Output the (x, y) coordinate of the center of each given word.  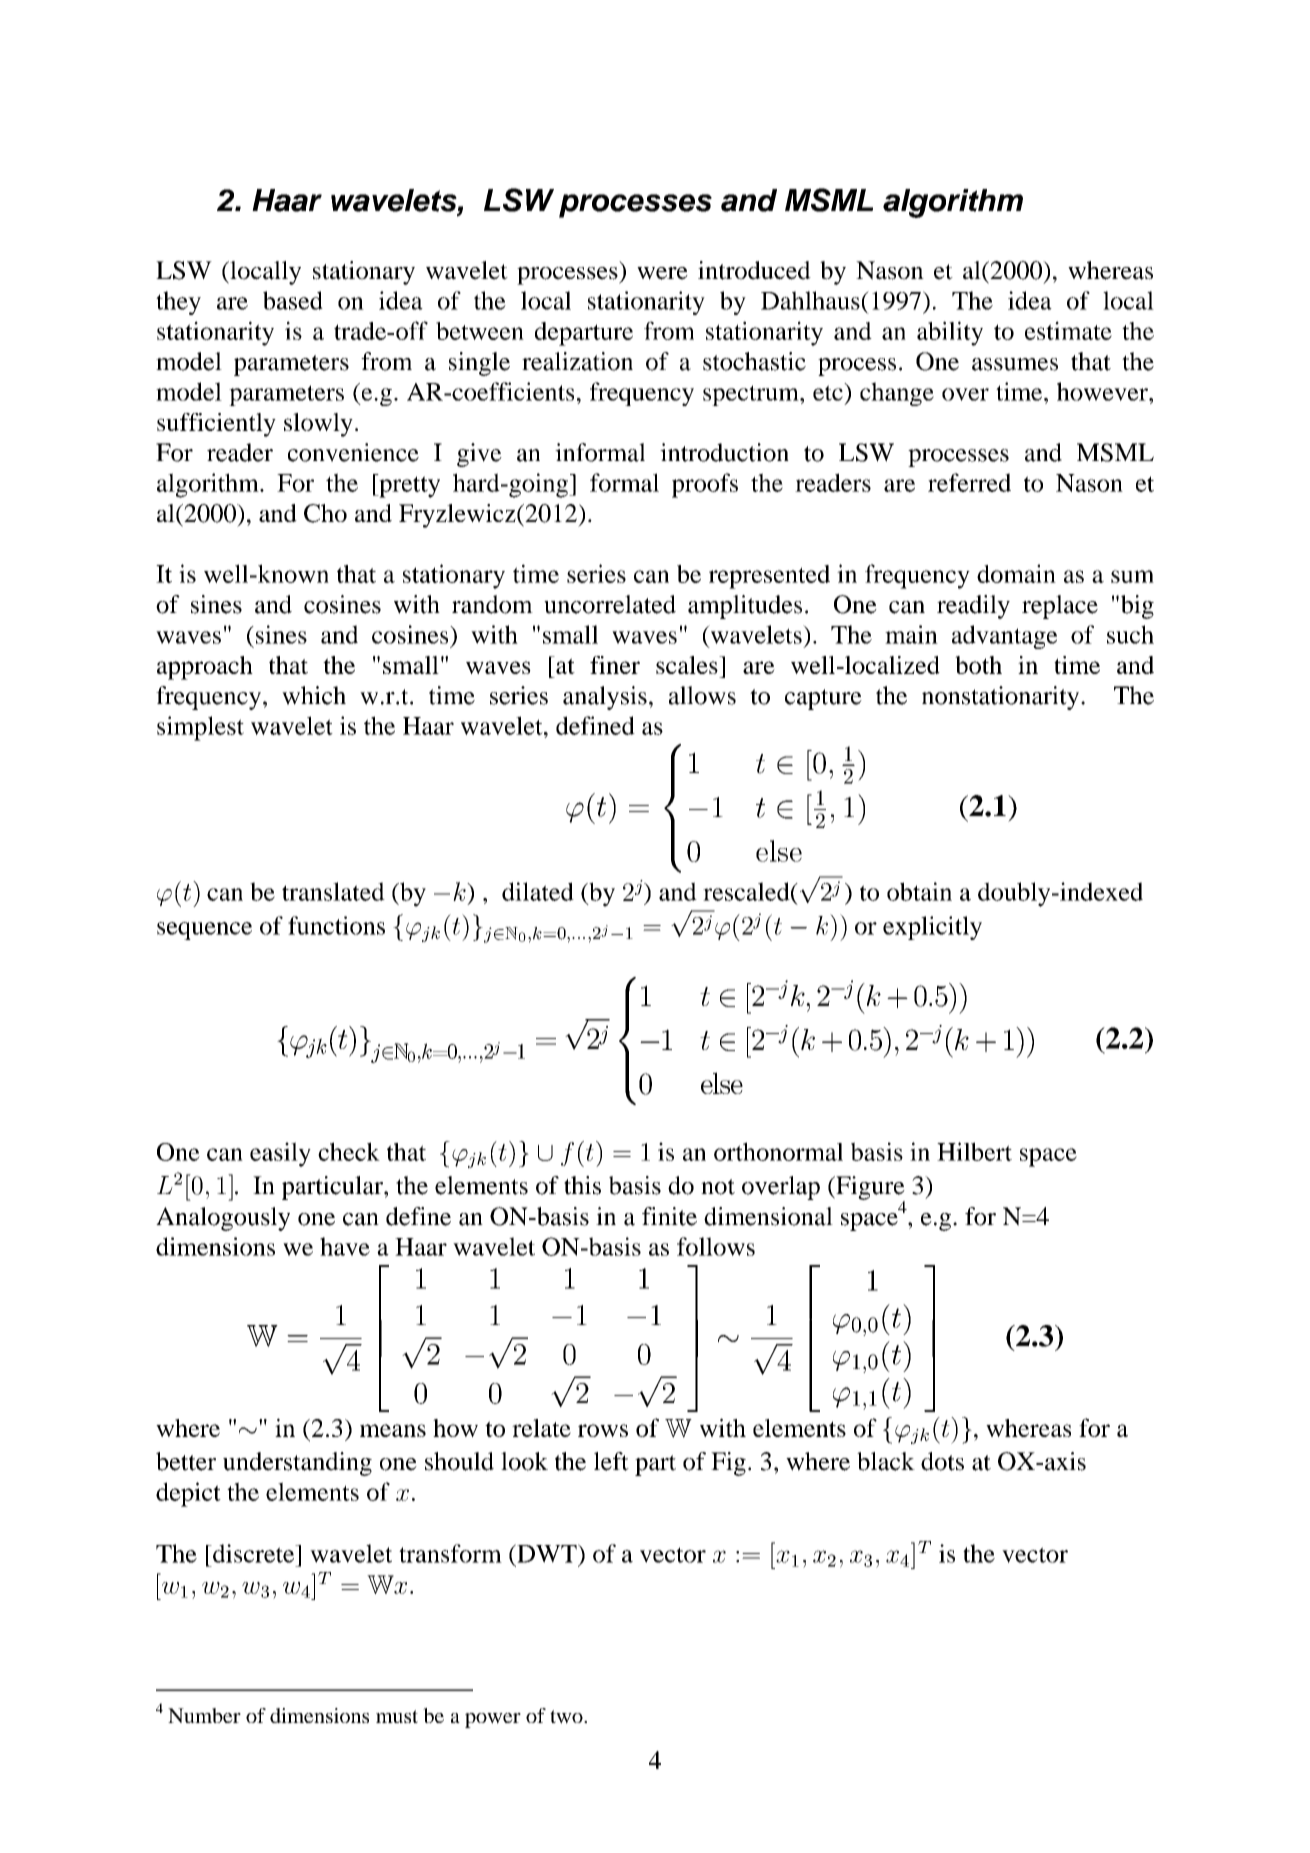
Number (204, 1715)
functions (336, 925)
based (293, 300)
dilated (538, 891)
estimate (1068, 330)
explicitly (932, 928)
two (567, 1717)
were (662, 273)
